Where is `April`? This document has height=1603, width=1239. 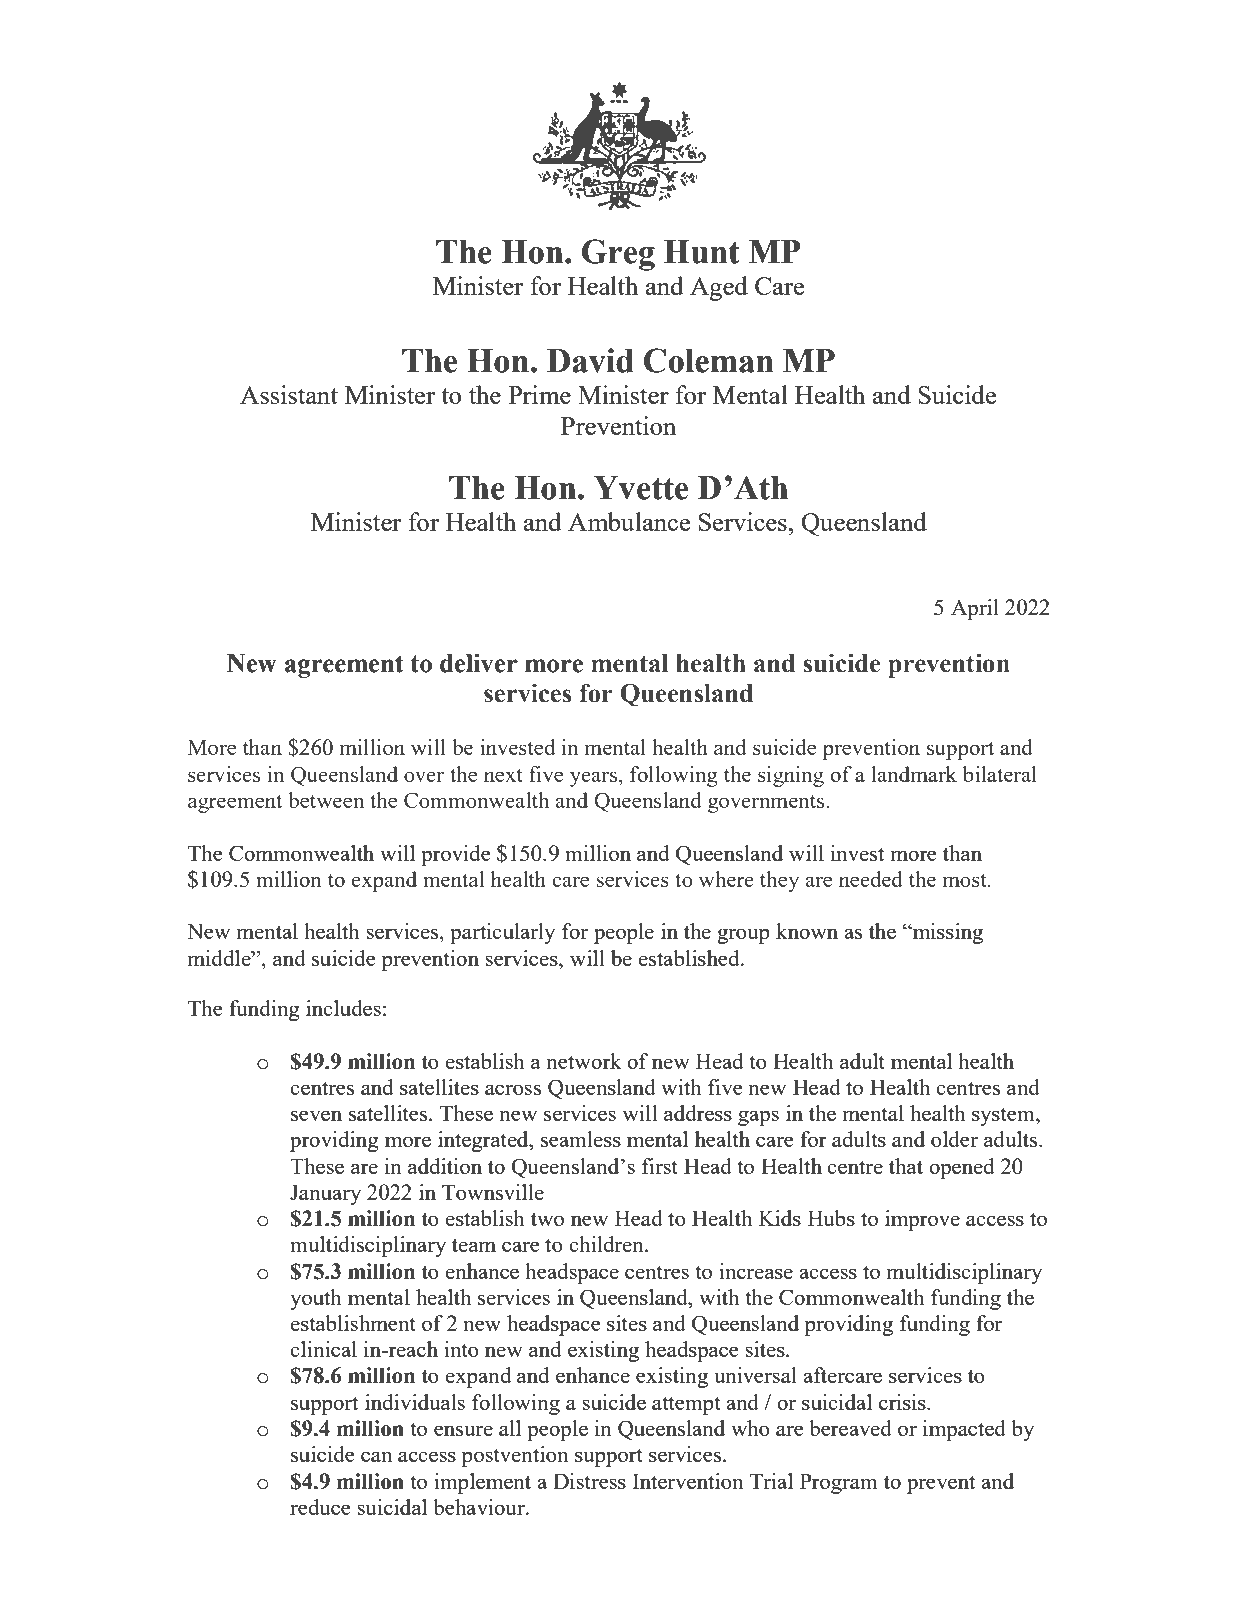
April is located at coordinates (975, 609).
